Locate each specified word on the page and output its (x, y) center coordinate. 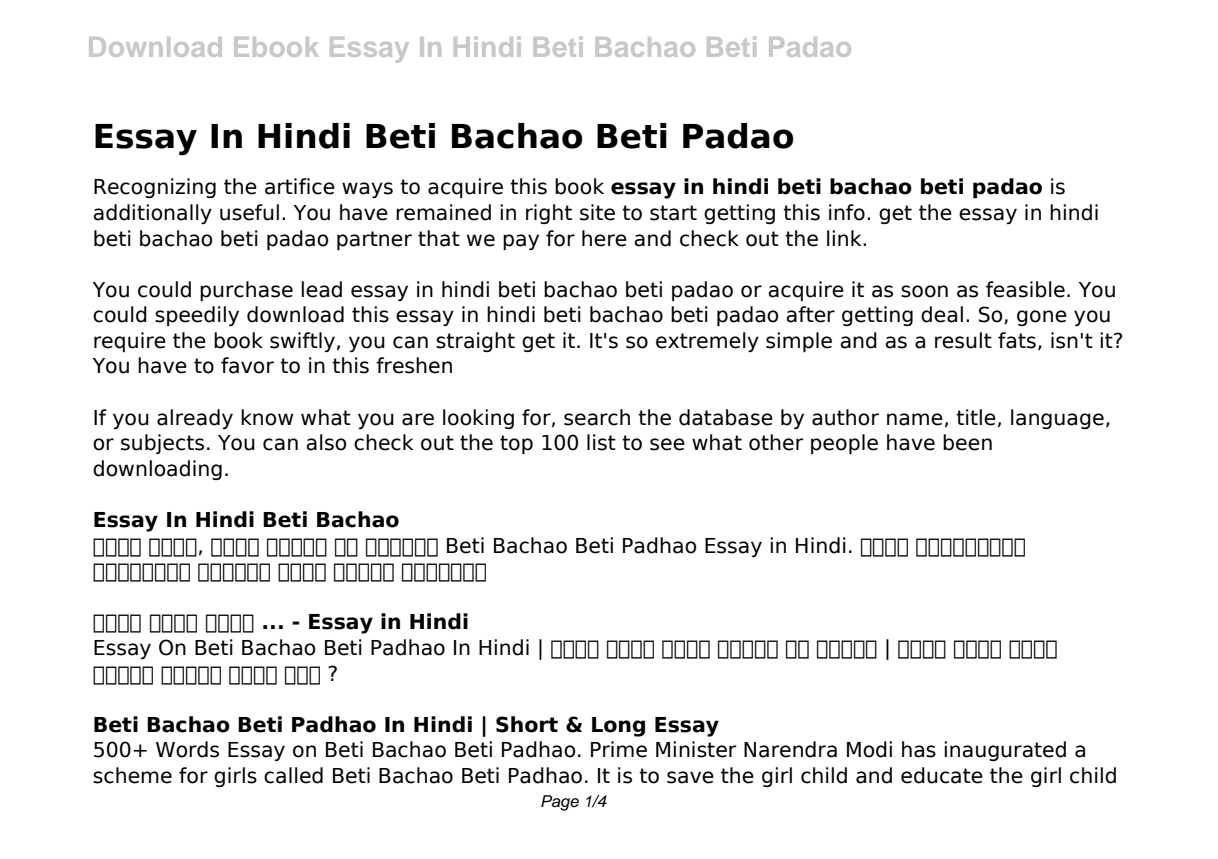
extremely (707, 342)
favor (247, 365)
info (847, 212)
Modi (869, 749)
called (293, 775)
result (963, 340)
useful (249, 212)
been (967, 442)
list (601, 442)
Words (187, 749)
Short (527, 724)
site (597, 212)
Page (560, 803)
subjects (162, 444)
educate (942, 775)
